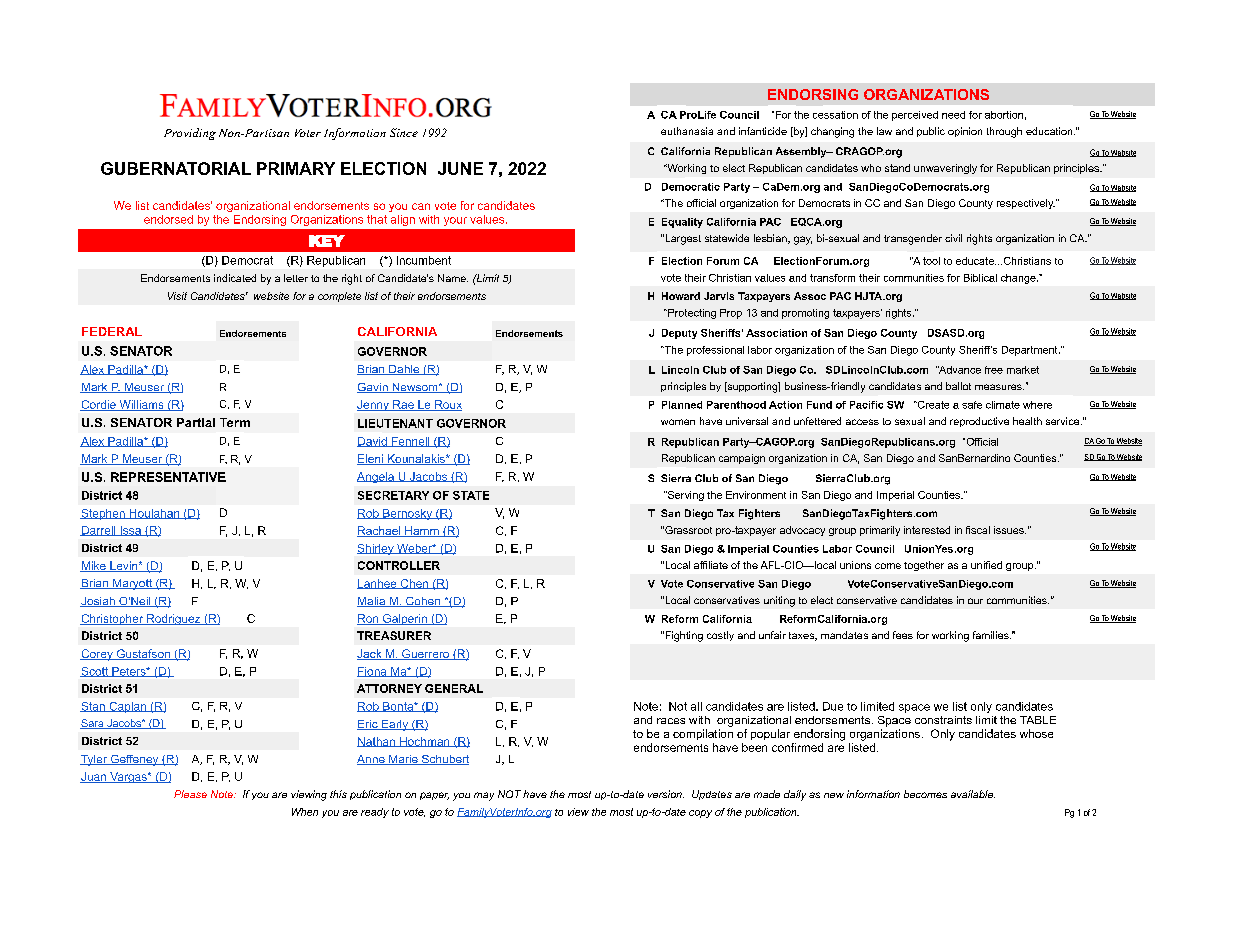 The height and width of the page is (952, 1233). What do you see at coordinates (965, 132) in the page?
I see `opinion` at bounding box center [965, 132].
